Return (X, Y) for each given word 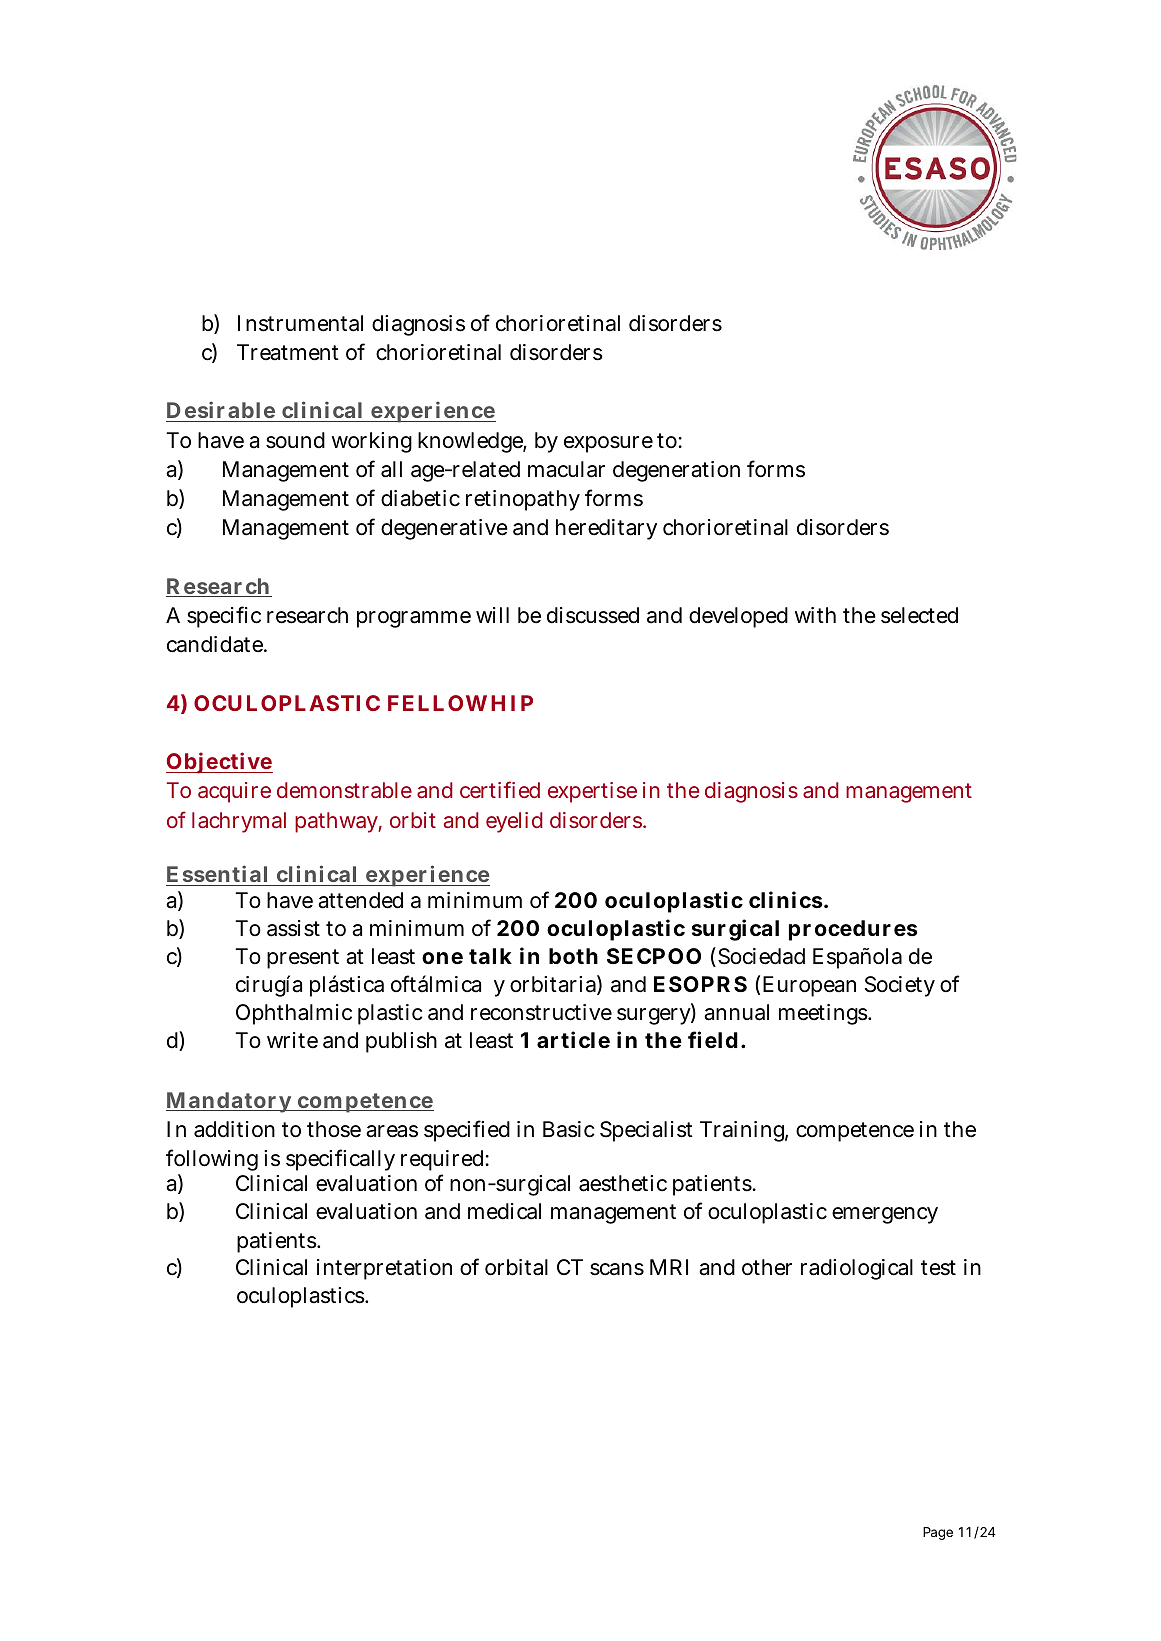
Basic (569, 1129)
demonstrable (344, 790)
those (334, 1129)
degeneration (676, 471)
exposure (608, 444)
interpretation (384, 1269)
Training (744, 1131)
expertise (592, 792)
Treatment (288, 352)
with (815, 615)
